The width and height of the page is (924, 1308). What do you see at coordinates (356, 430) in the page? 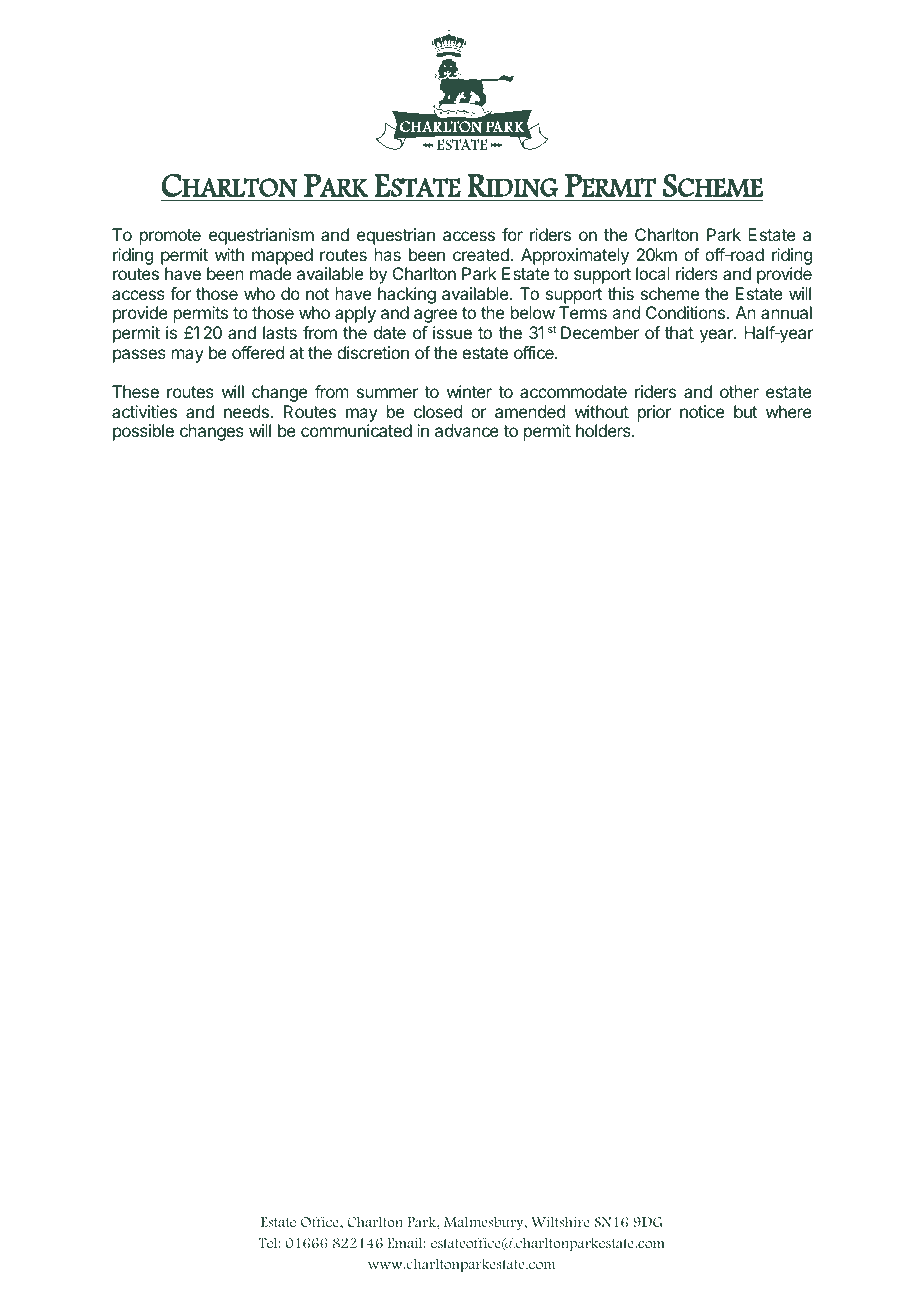
I see `communicated` at bounding box center [356, 430].
